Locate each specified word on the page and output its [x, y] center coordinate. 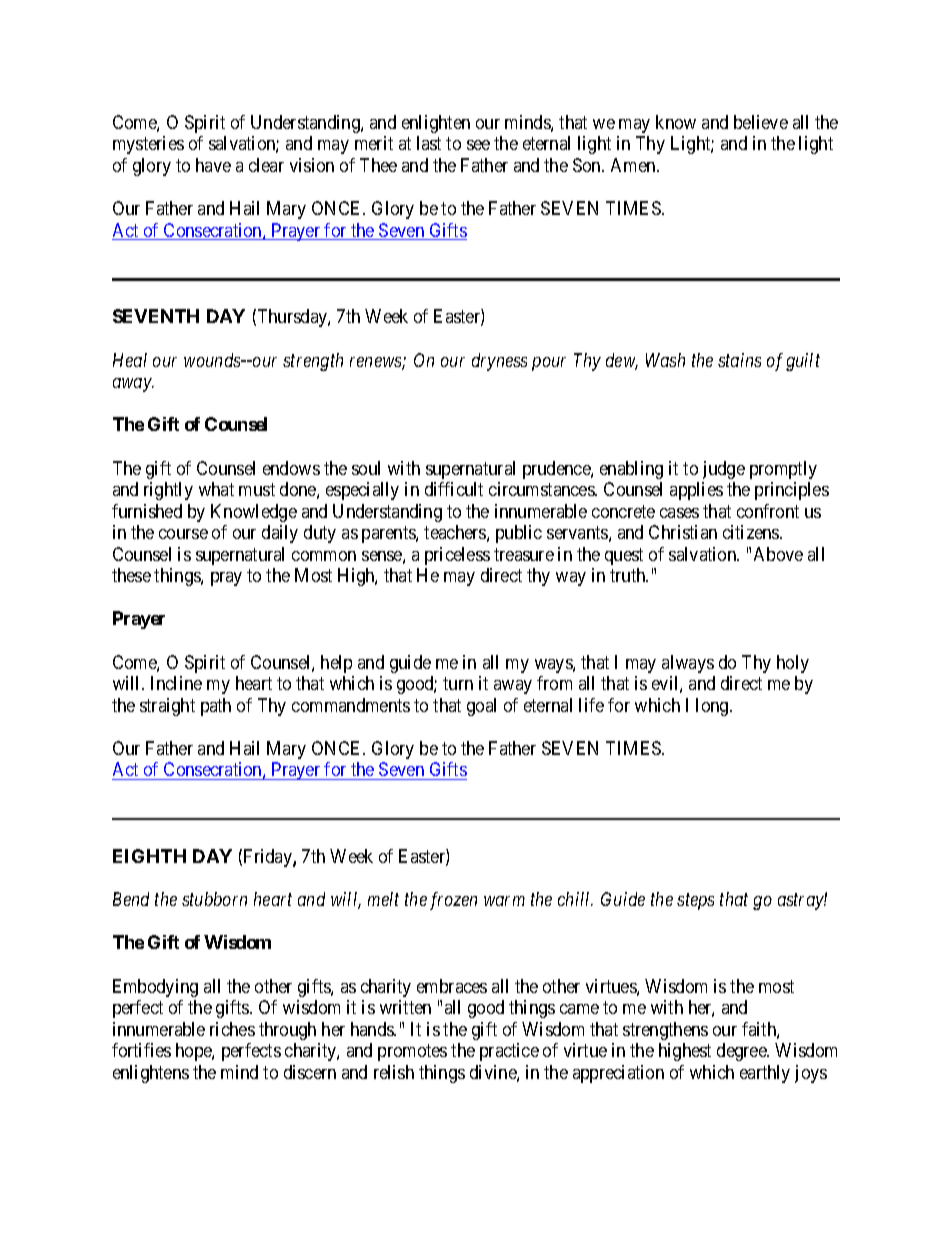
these [131, 575]
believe [761, 122]
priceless [457, 556]
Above [778, 554]
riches [232, 1029]
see [478, 145]
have [213, 165]
